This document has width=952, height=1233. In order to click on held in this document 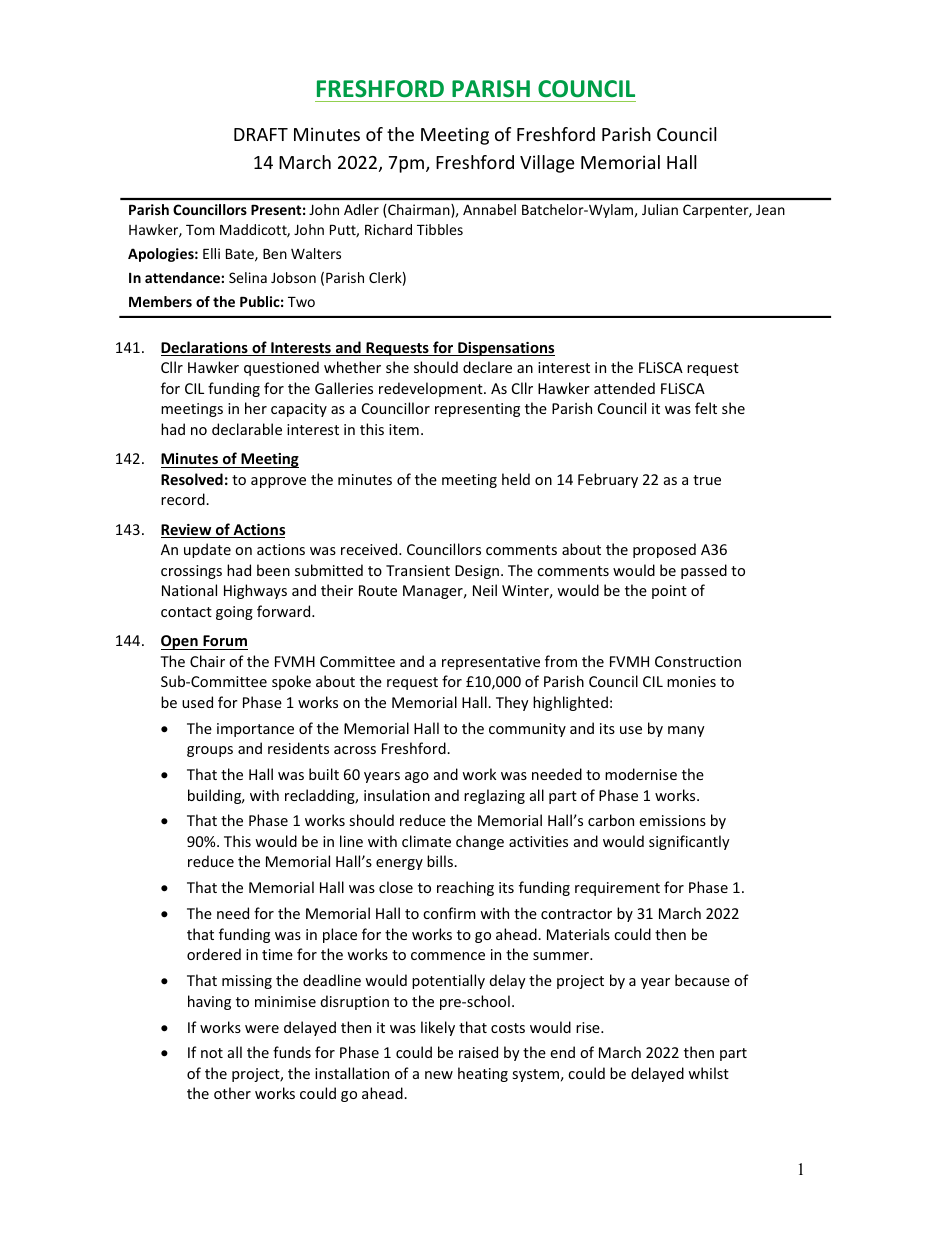, I will do `click(516, 479)`.
